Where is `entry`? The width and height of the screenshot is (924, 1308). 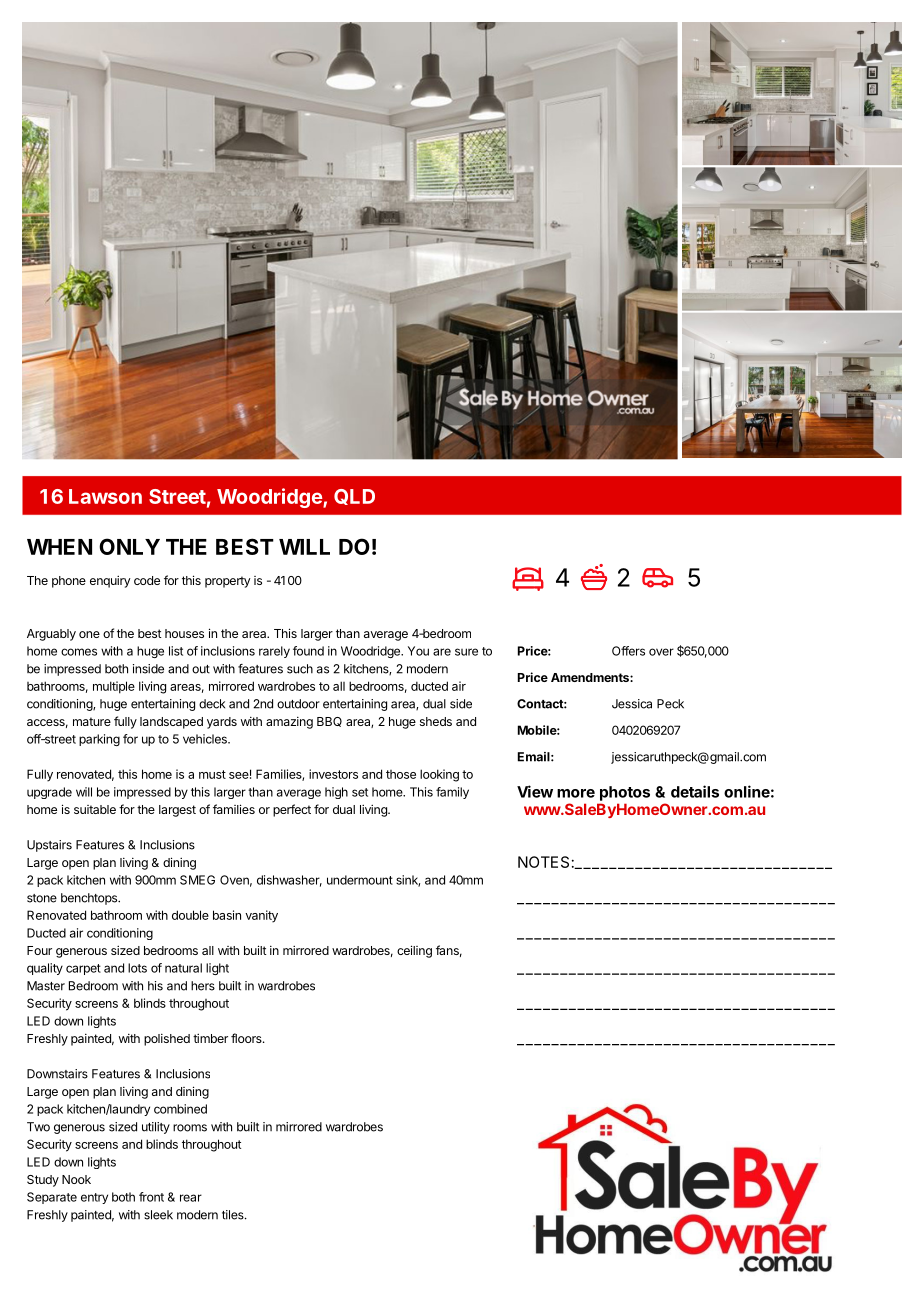
entry is located at coordinates (94, 1198).
